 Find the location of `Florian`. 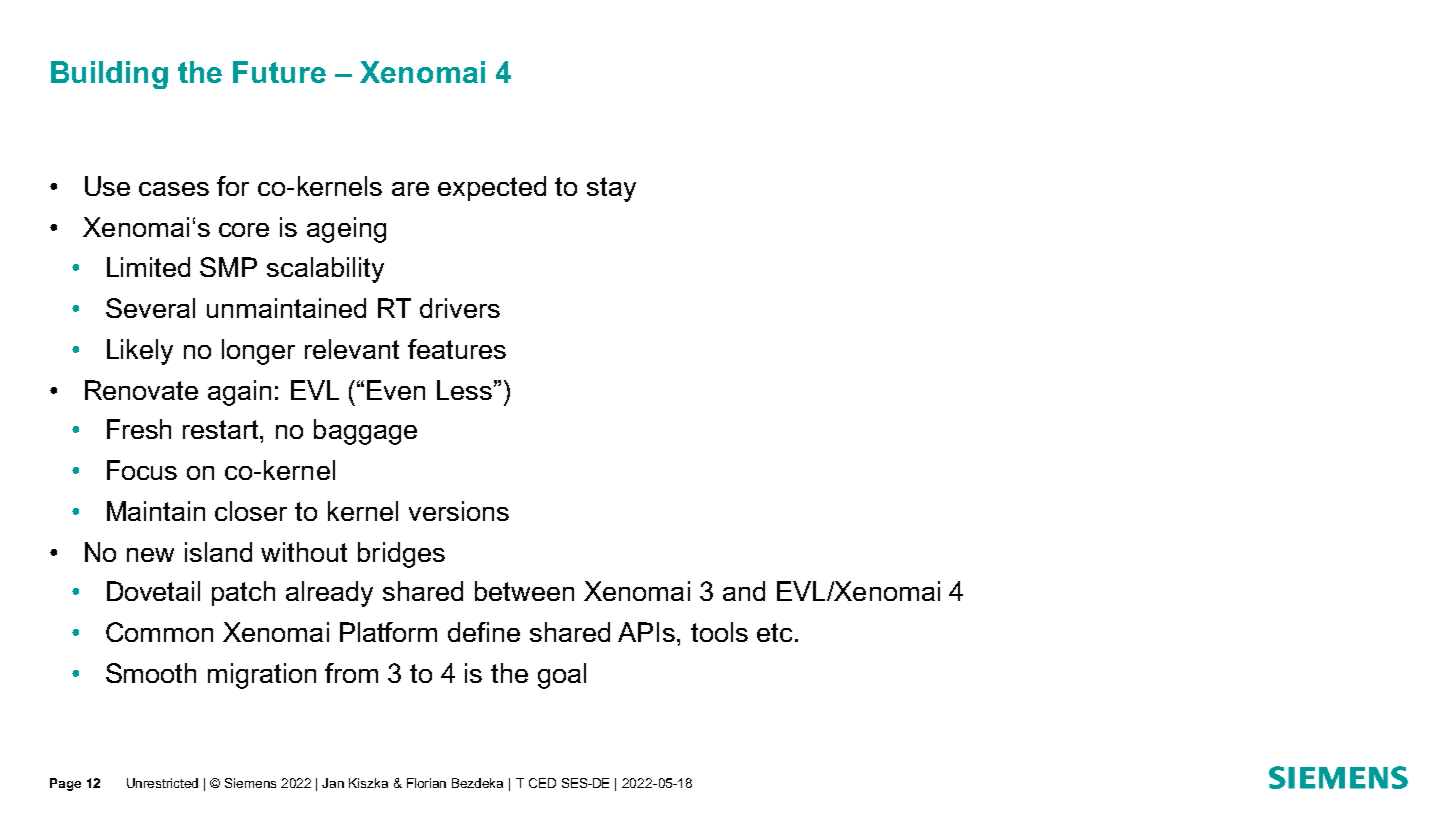

Florian is located at coordinates (426, 783).
